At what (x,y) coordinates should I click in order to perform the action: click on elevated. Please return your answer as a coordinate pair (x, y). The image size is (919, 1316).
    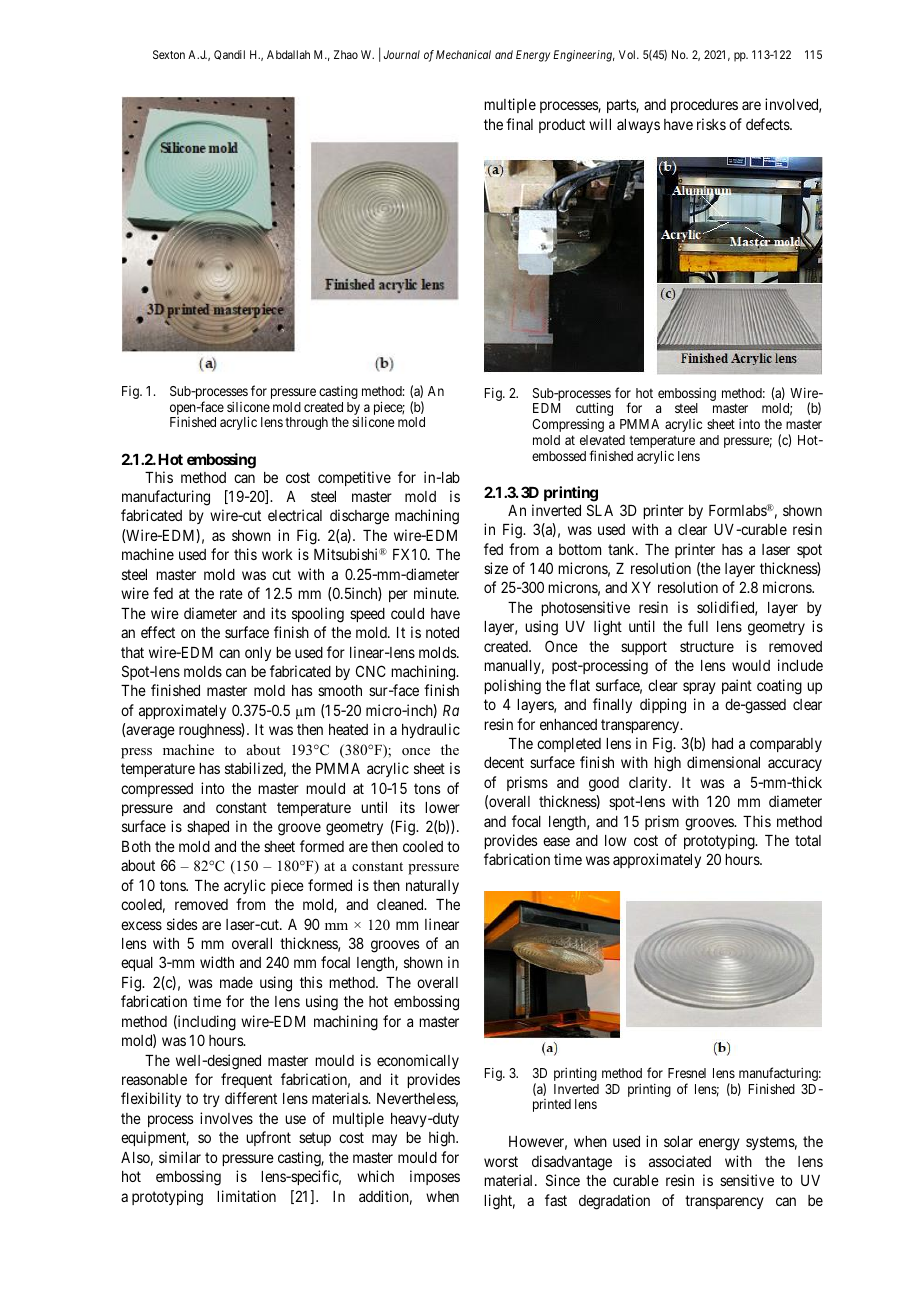
    Looking at the image, I should click on (602, 440).
